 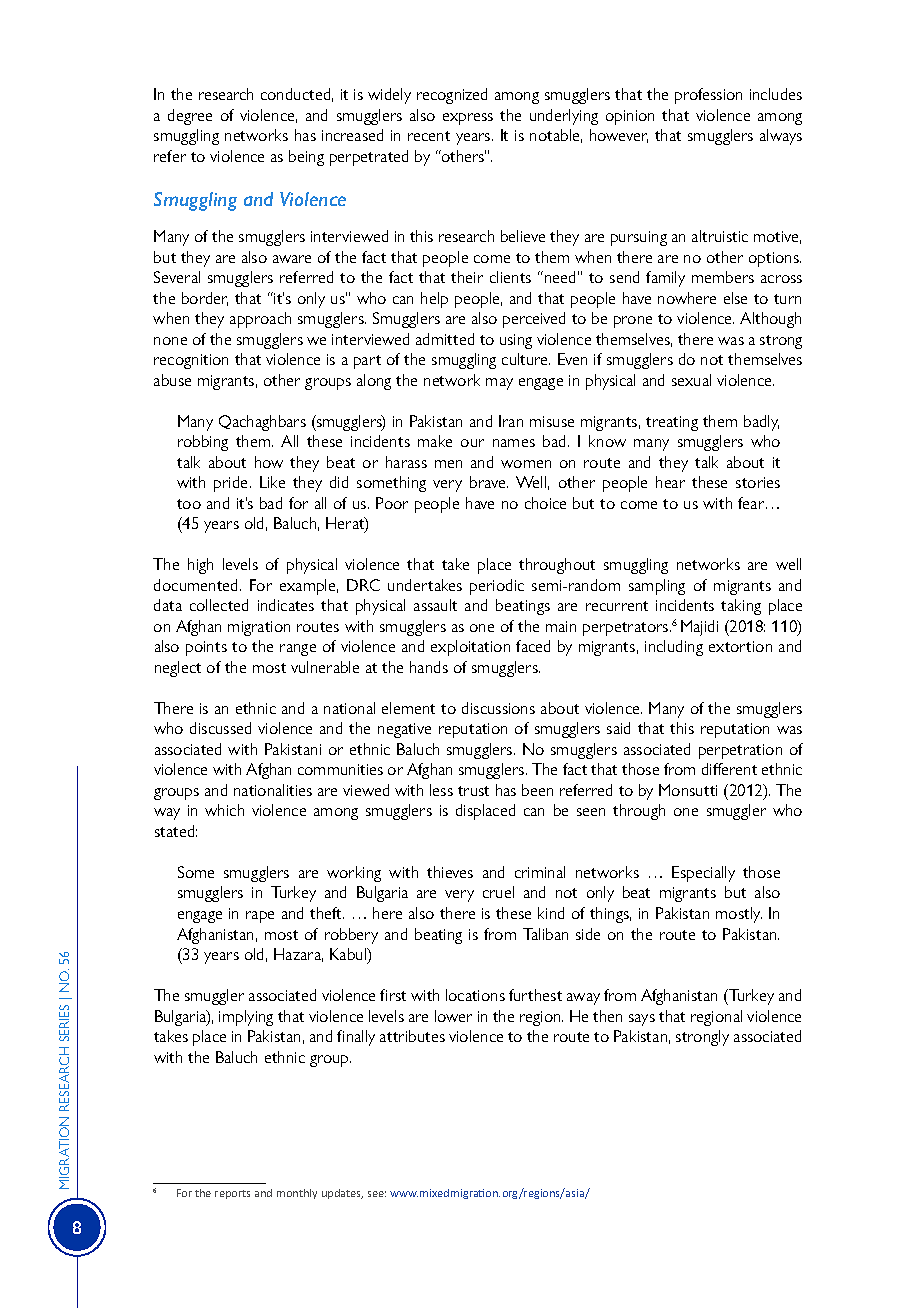 What do you see at coordinates (670, 482) in the image?
I see `hear` at bounding box center [670, 482].
